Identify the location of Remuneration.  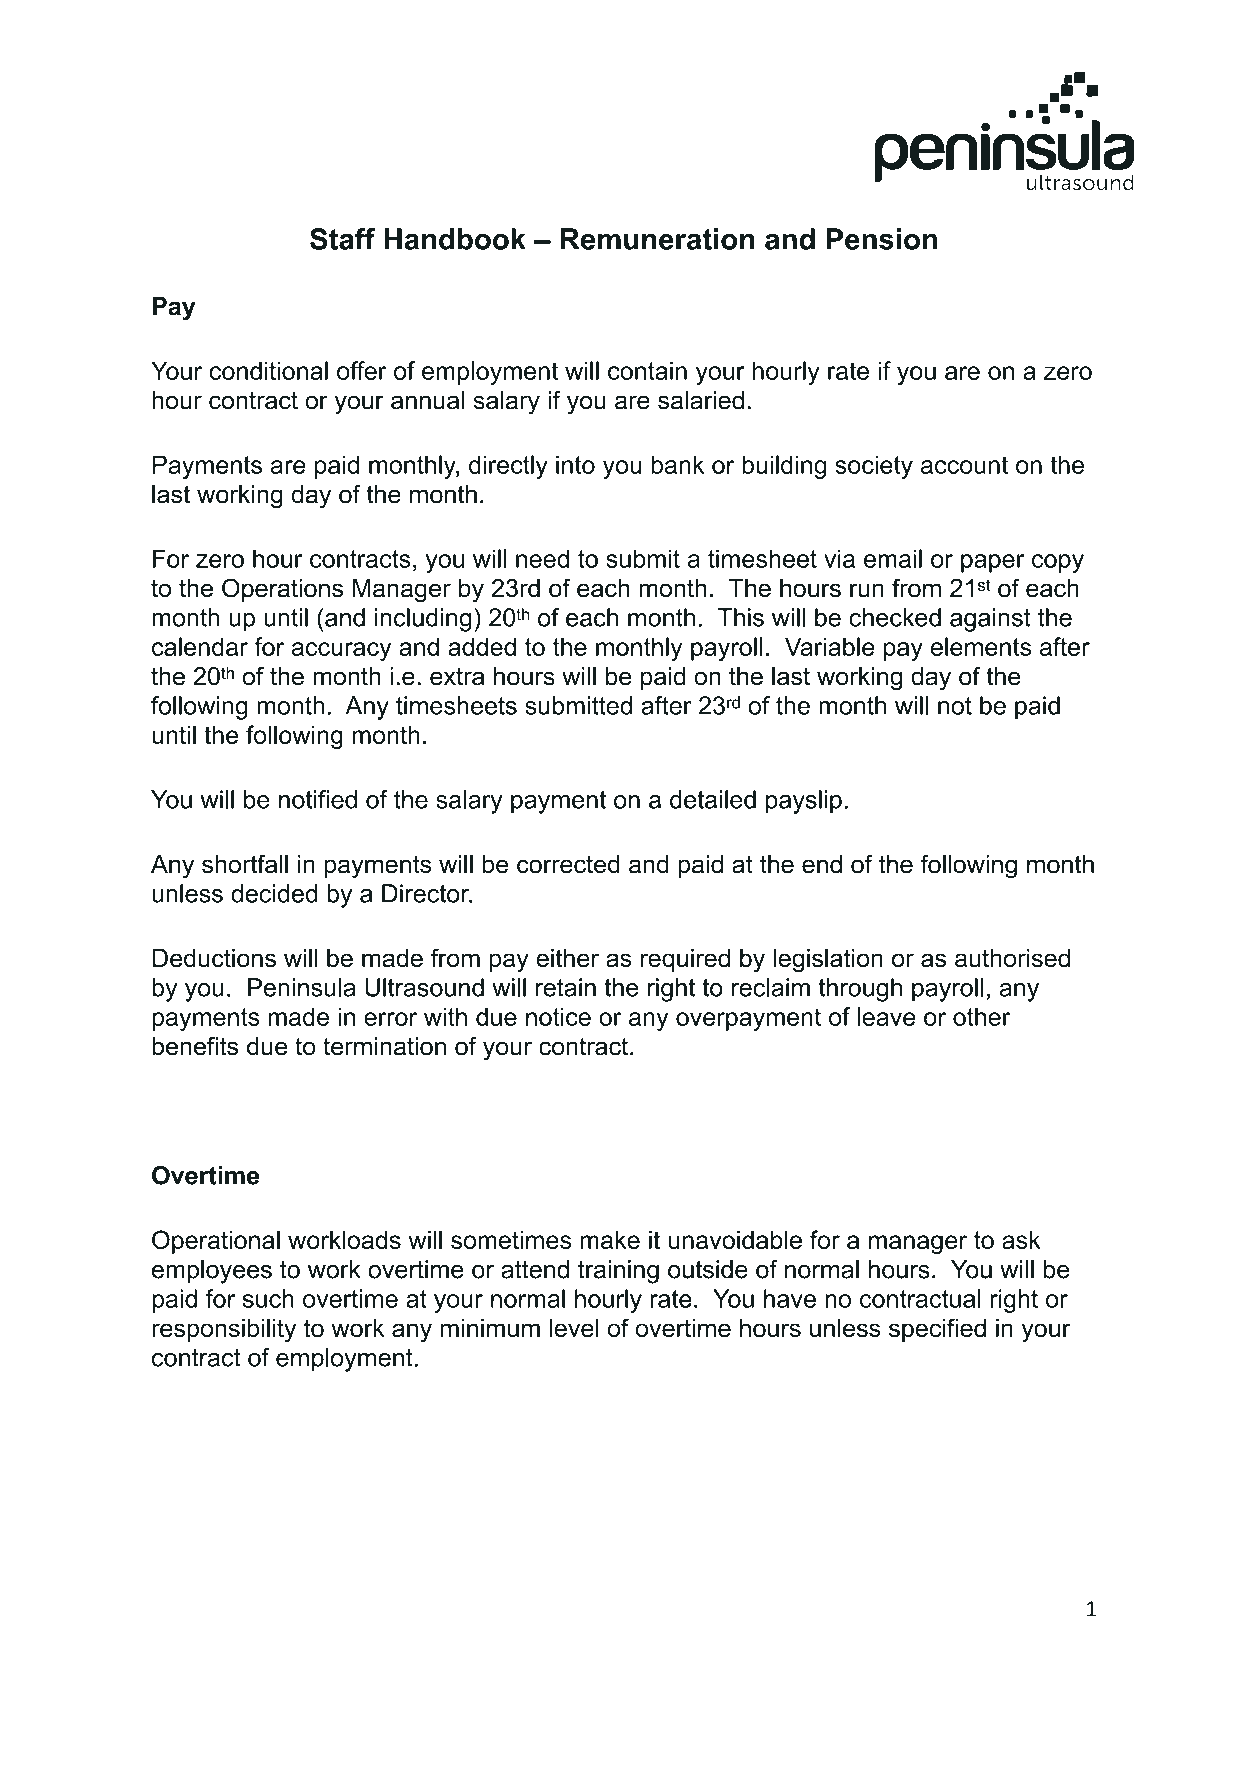
(657, 239).
